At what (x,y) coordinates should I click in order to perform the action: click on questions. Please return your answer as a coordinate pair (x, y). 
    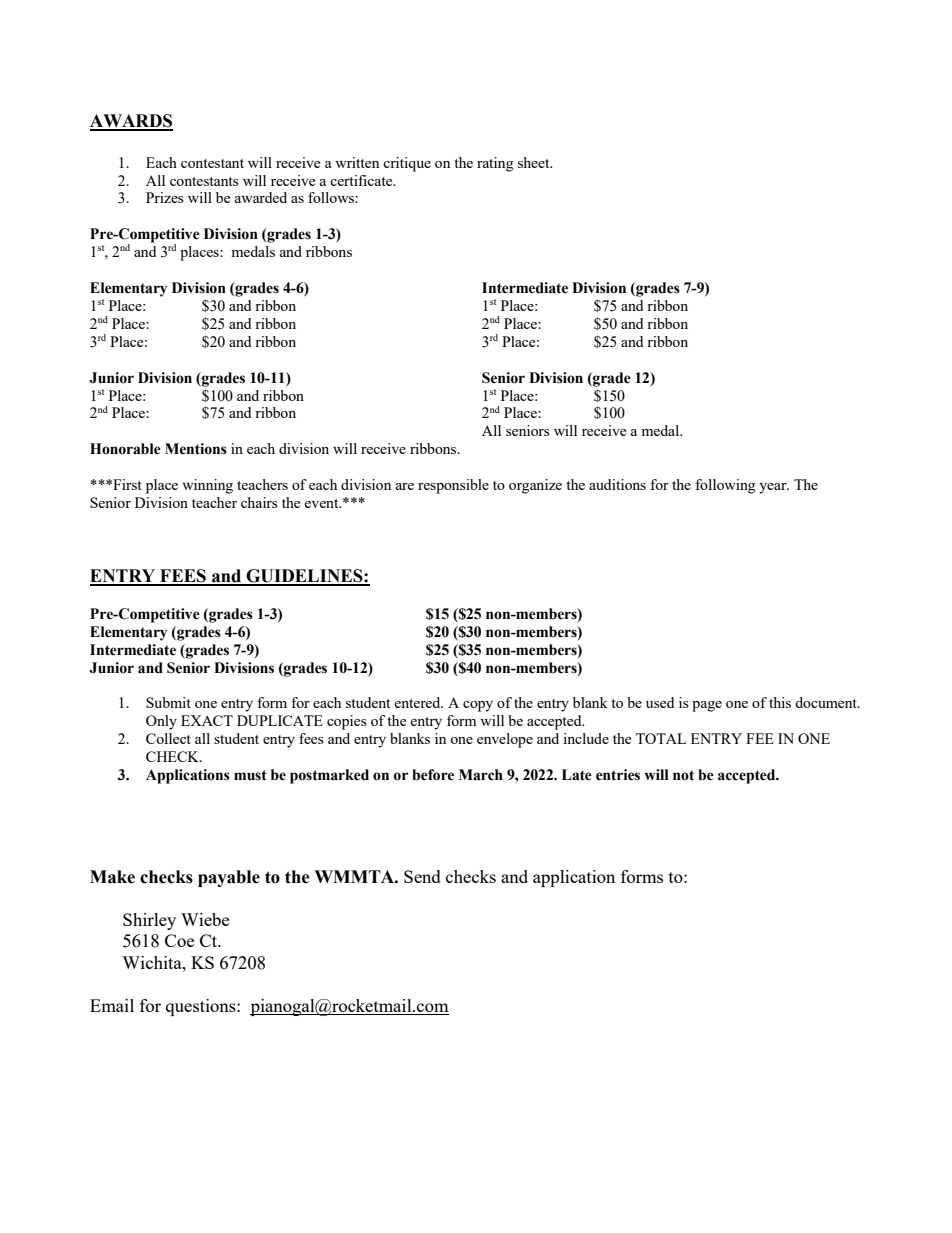
    Looking at the image, I should click on (202, 1007).
